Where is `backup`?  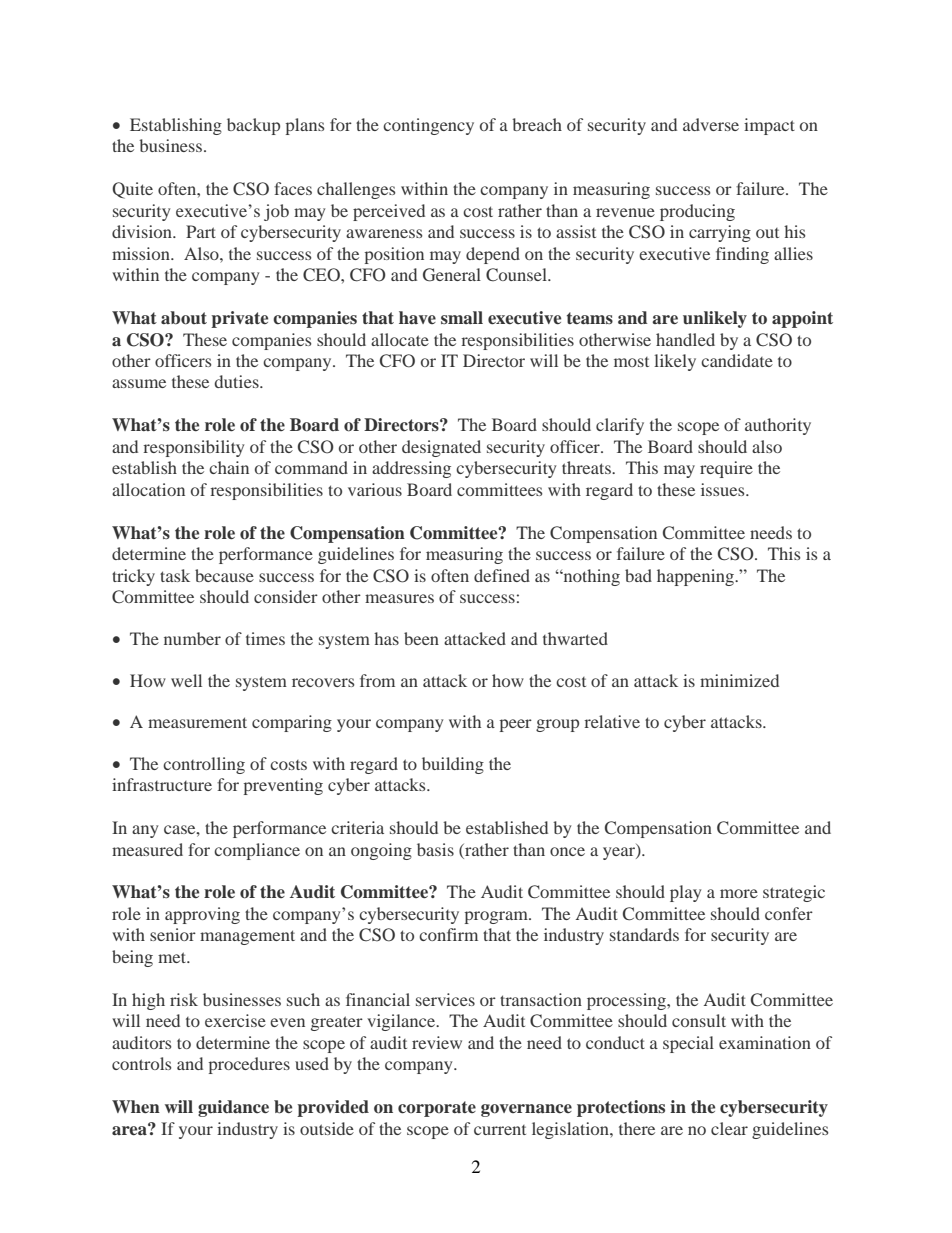 backup is located at coordinates (253, 126).
